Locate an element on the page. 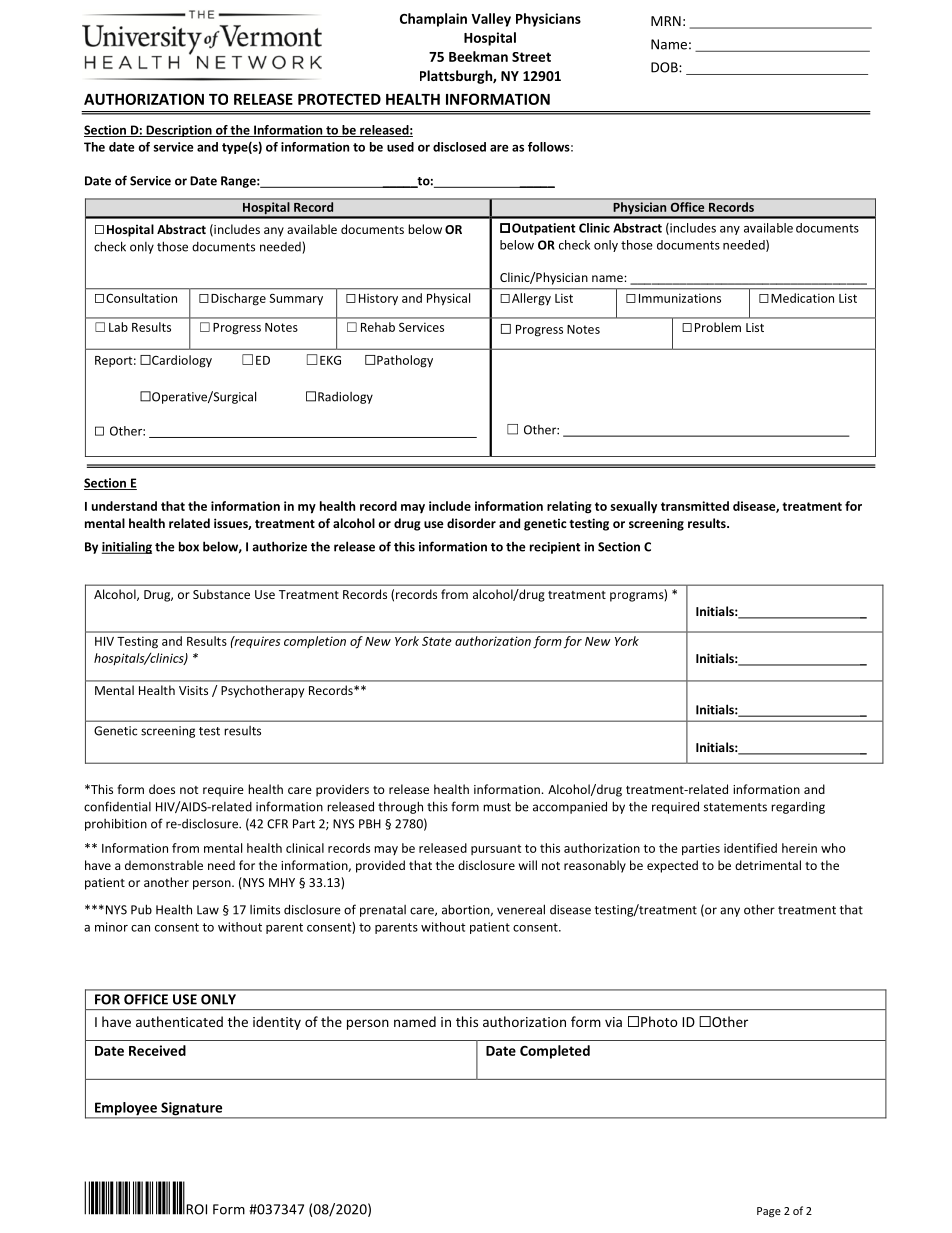 The width and height of the image is (952, 1233). Signature is located at coordinates (192, 1110).
